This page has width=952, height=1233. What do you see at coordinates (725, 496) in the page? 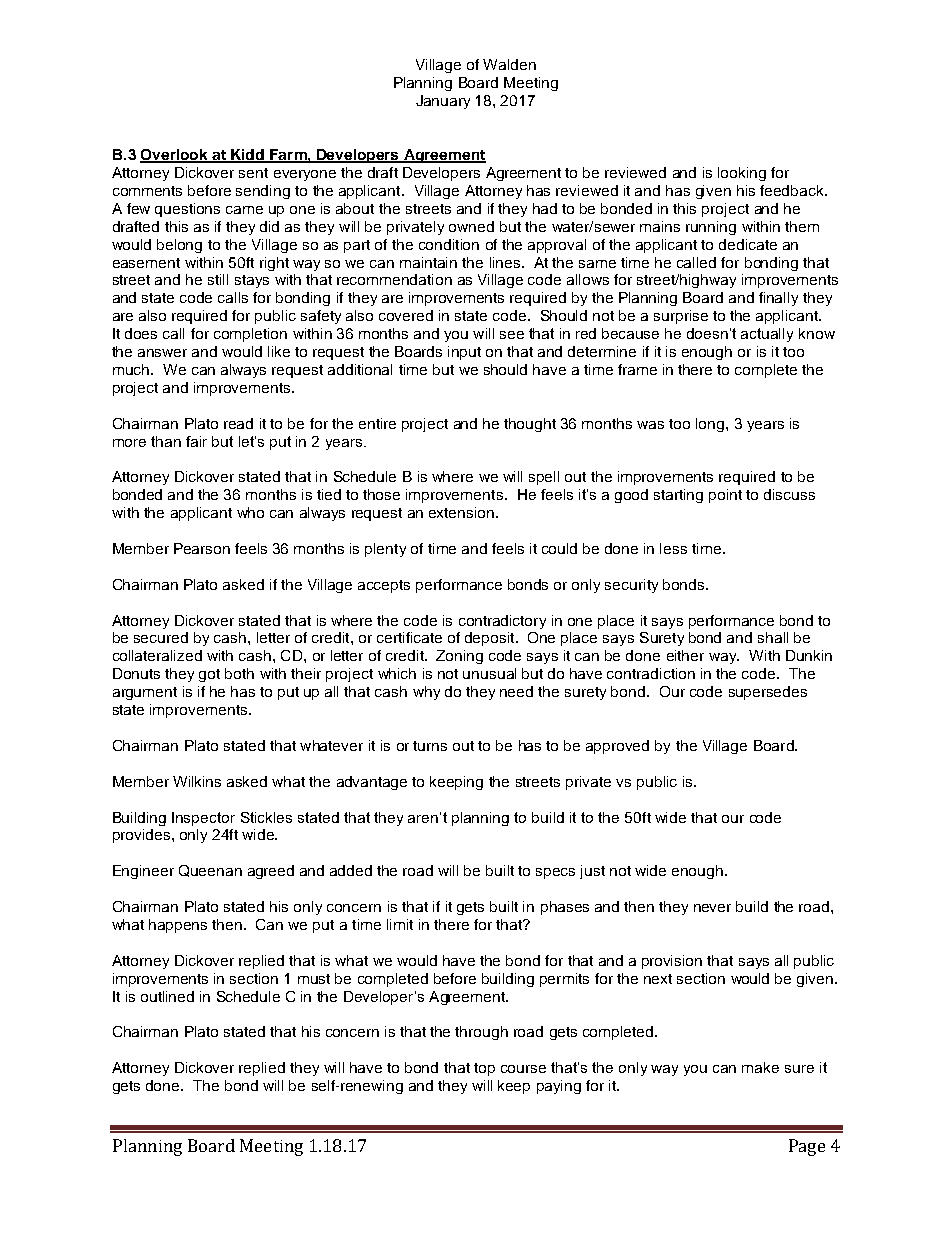
I see `point` at bounding box center [725, 496].
